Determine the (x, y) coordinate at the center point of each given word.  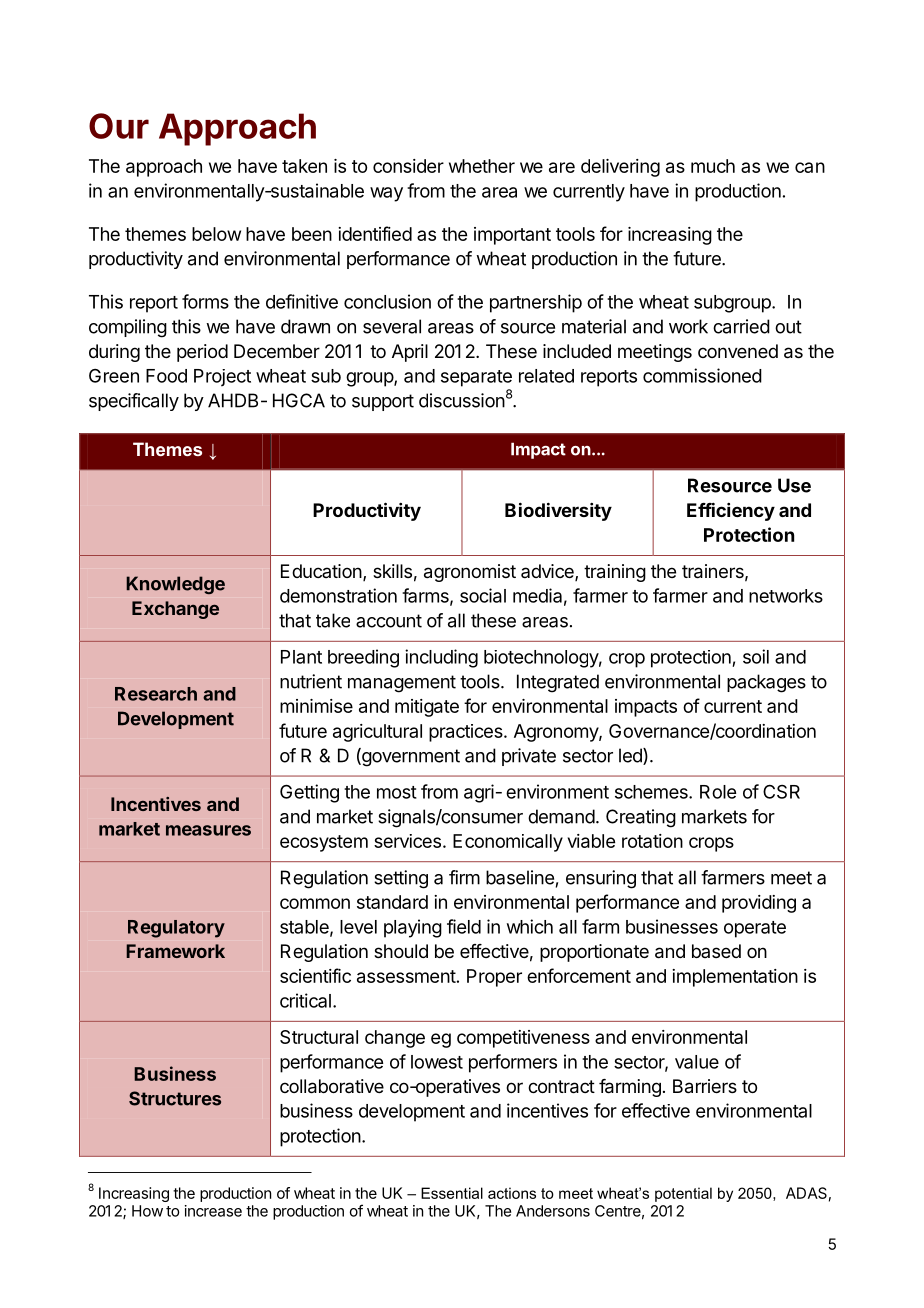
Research (156, 694)
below (216, 234)
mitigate (427, 708)
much (713, 166)
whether (482, 166)
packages (766, 683)
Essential (452, 1193)
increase (213, 1211)
